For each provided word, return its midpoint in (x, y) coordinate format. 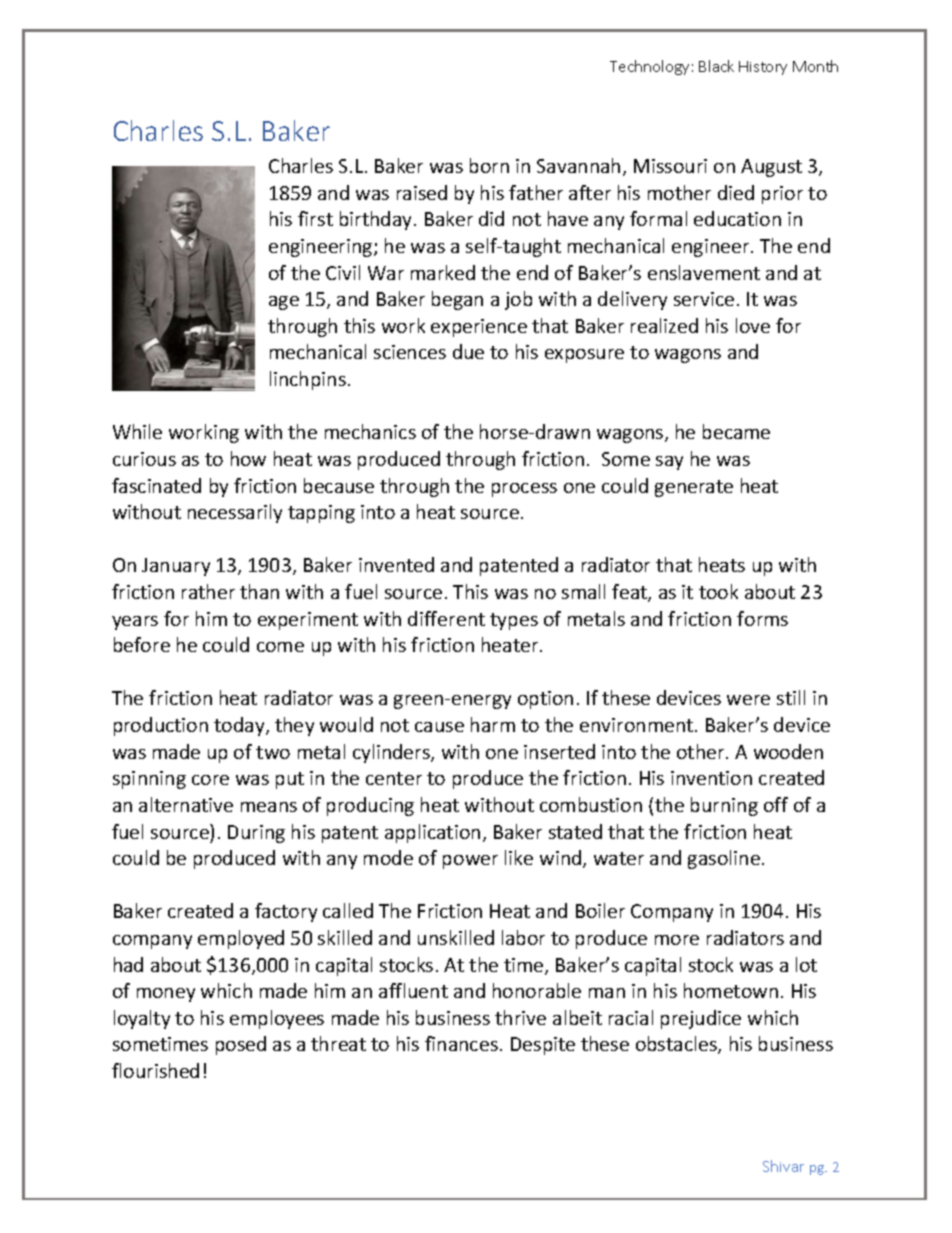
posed (241, 1045)
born (489, 165)
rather (208, 591)
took (718, 591)
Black (716, 66)
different (446, 618)
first (315, 218)
